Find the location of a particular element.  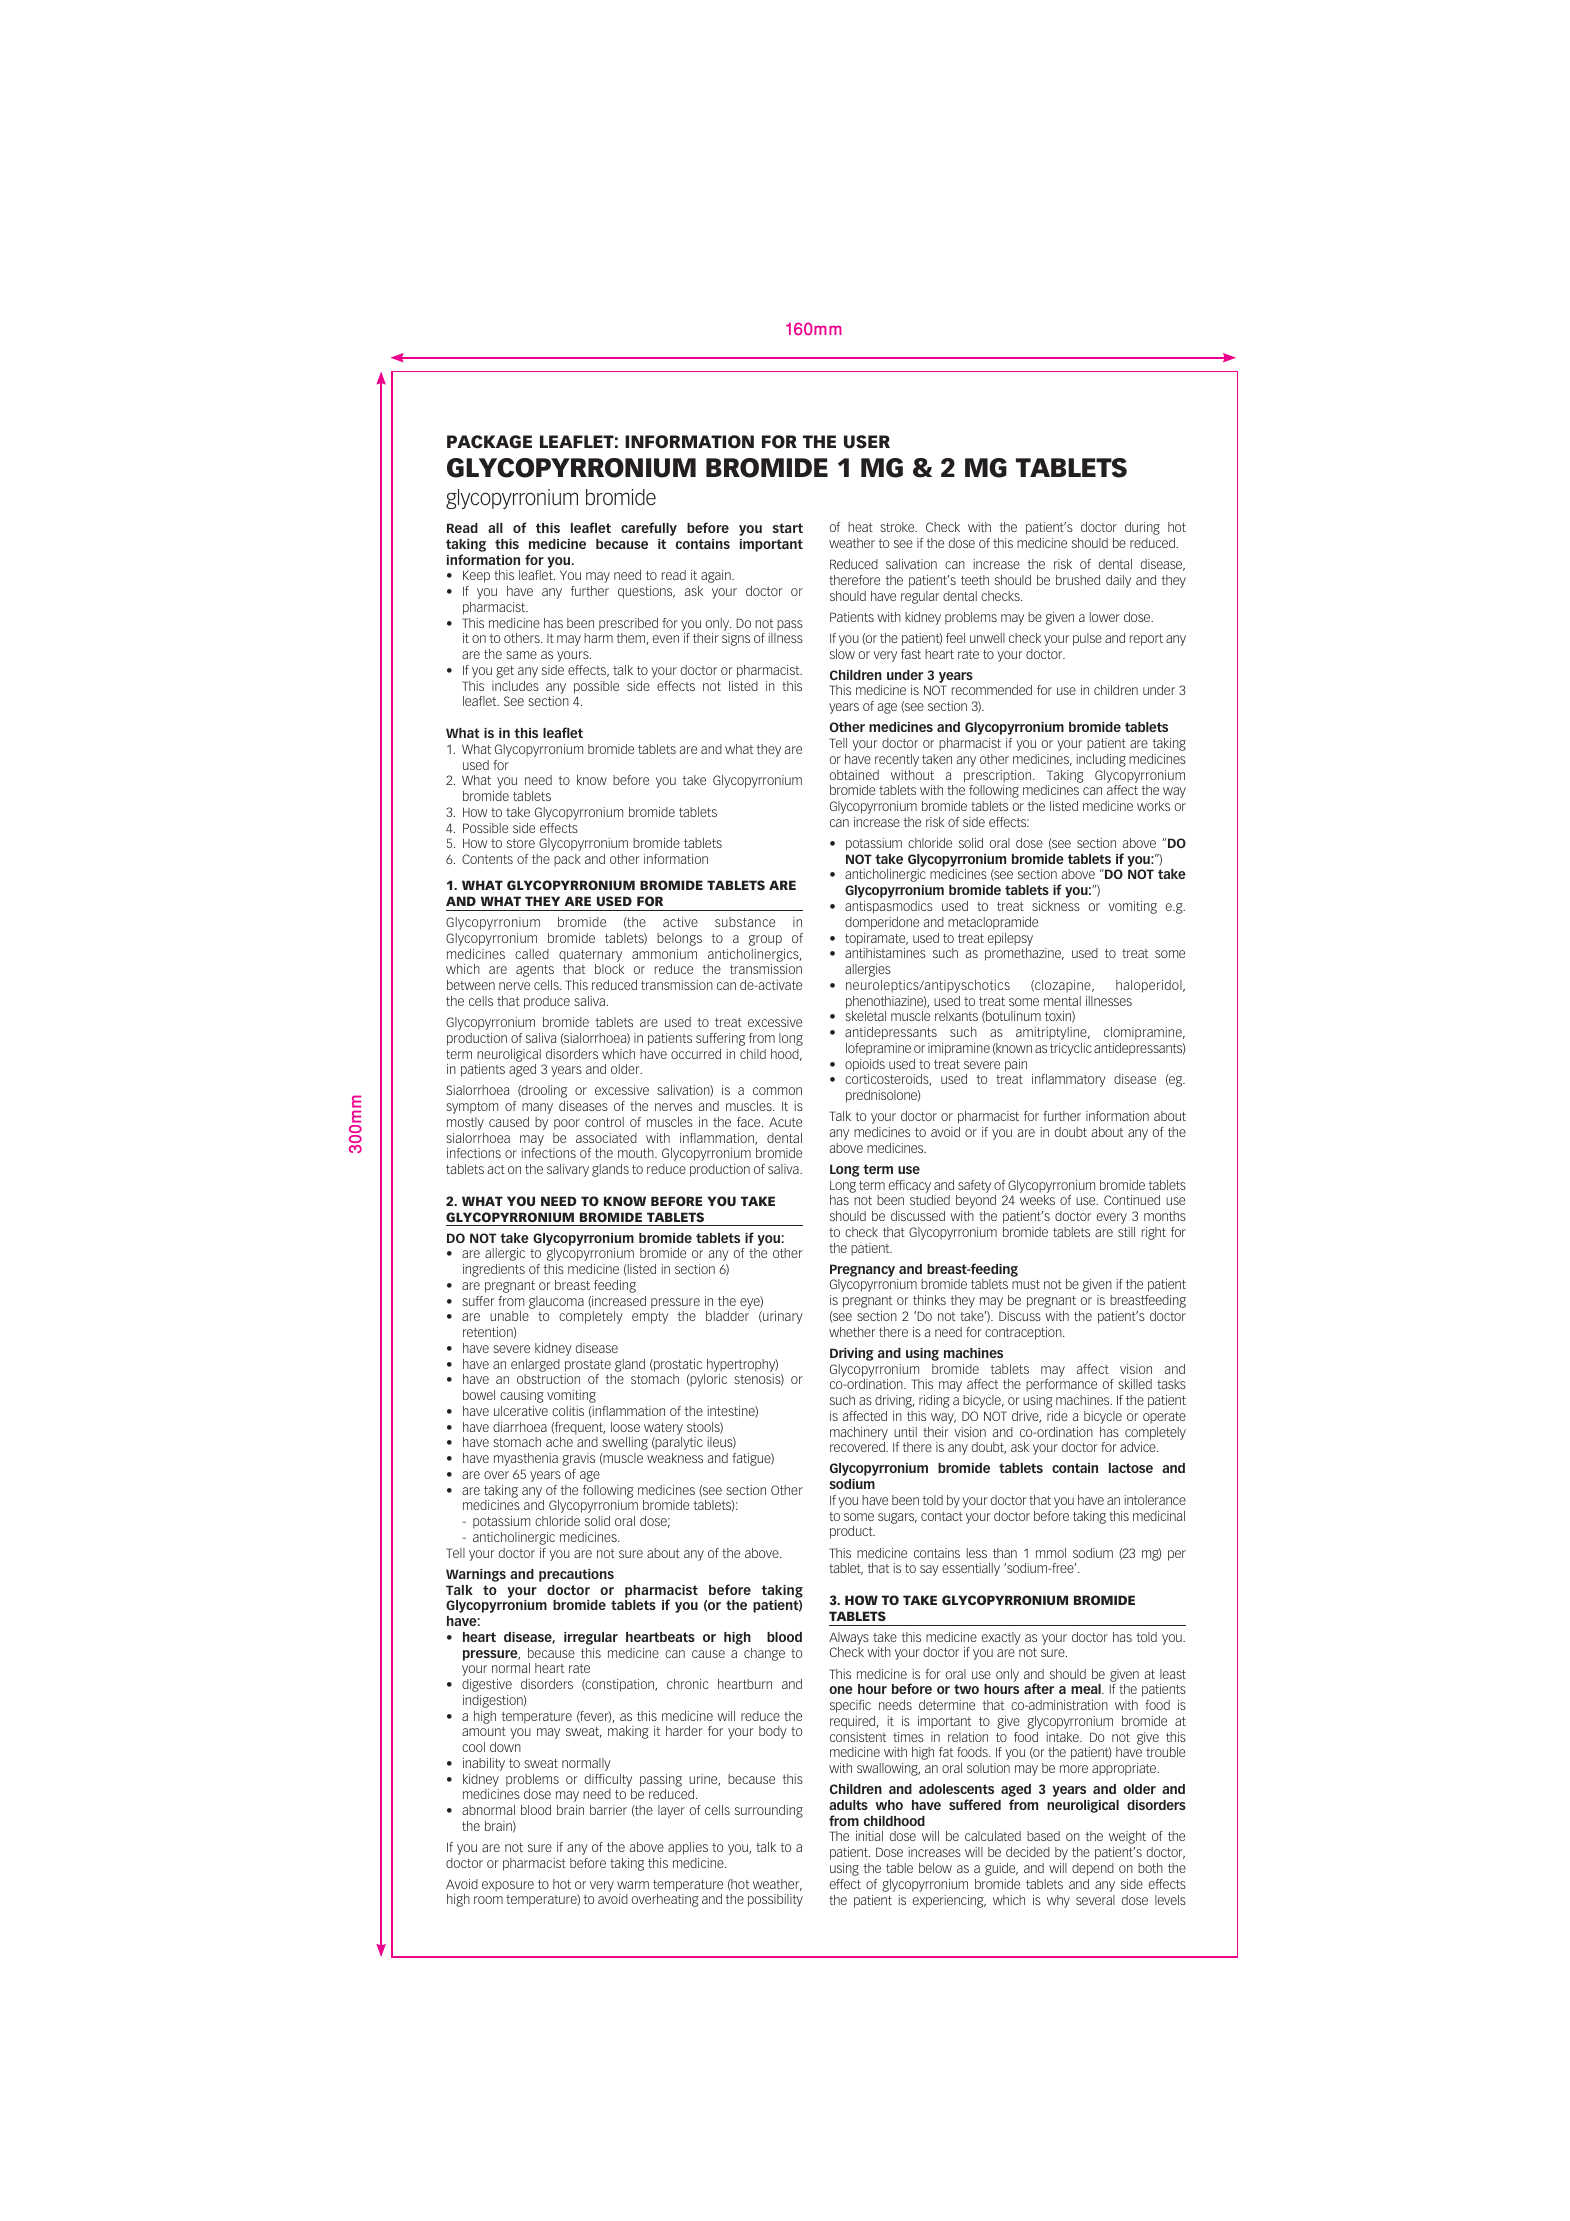

during is located at coordinates (1142, 528).
